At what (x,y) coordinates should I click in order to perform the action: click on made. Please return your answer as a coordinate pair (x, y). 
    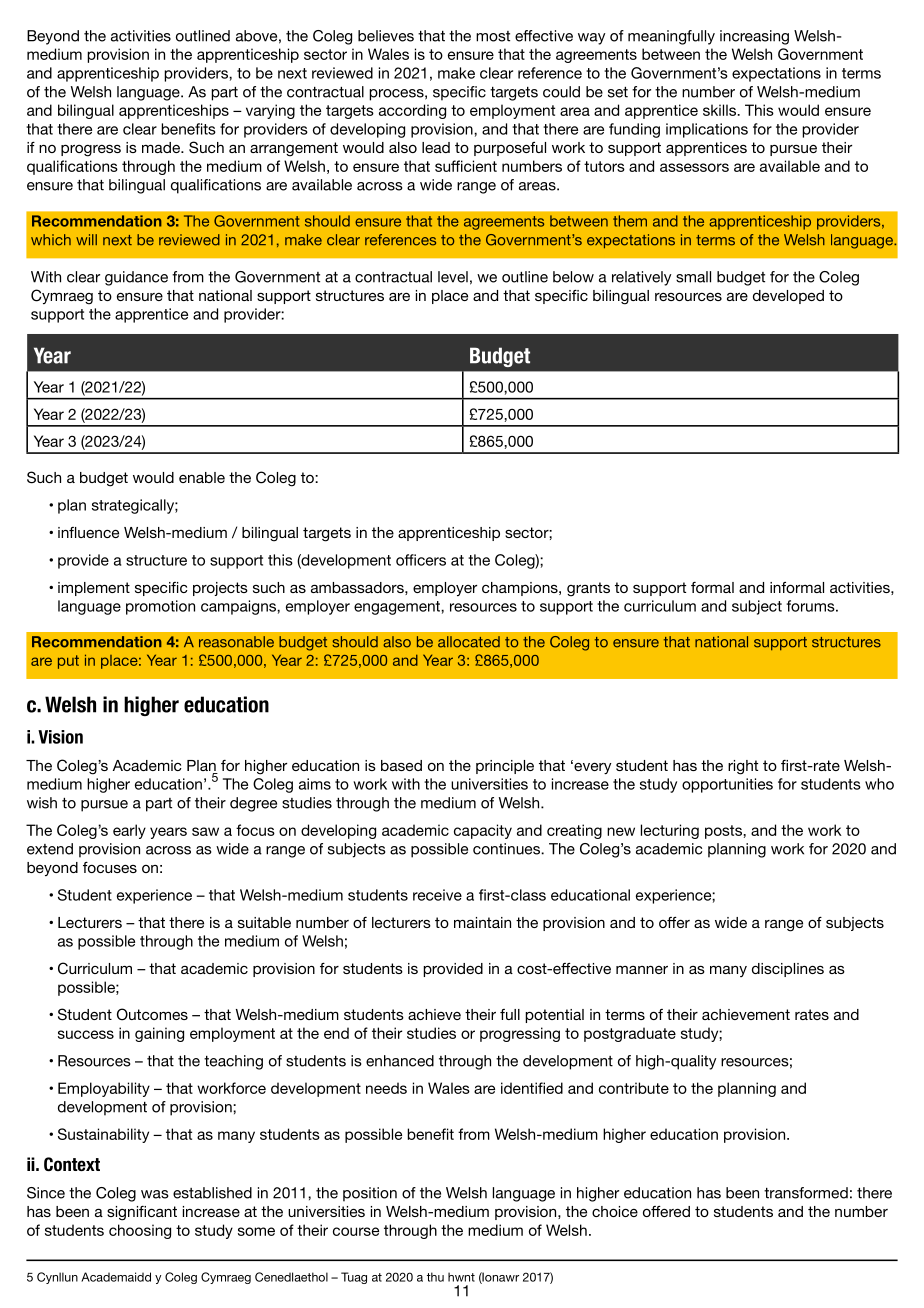
    Looking at the image, I should click on (162, 147).
